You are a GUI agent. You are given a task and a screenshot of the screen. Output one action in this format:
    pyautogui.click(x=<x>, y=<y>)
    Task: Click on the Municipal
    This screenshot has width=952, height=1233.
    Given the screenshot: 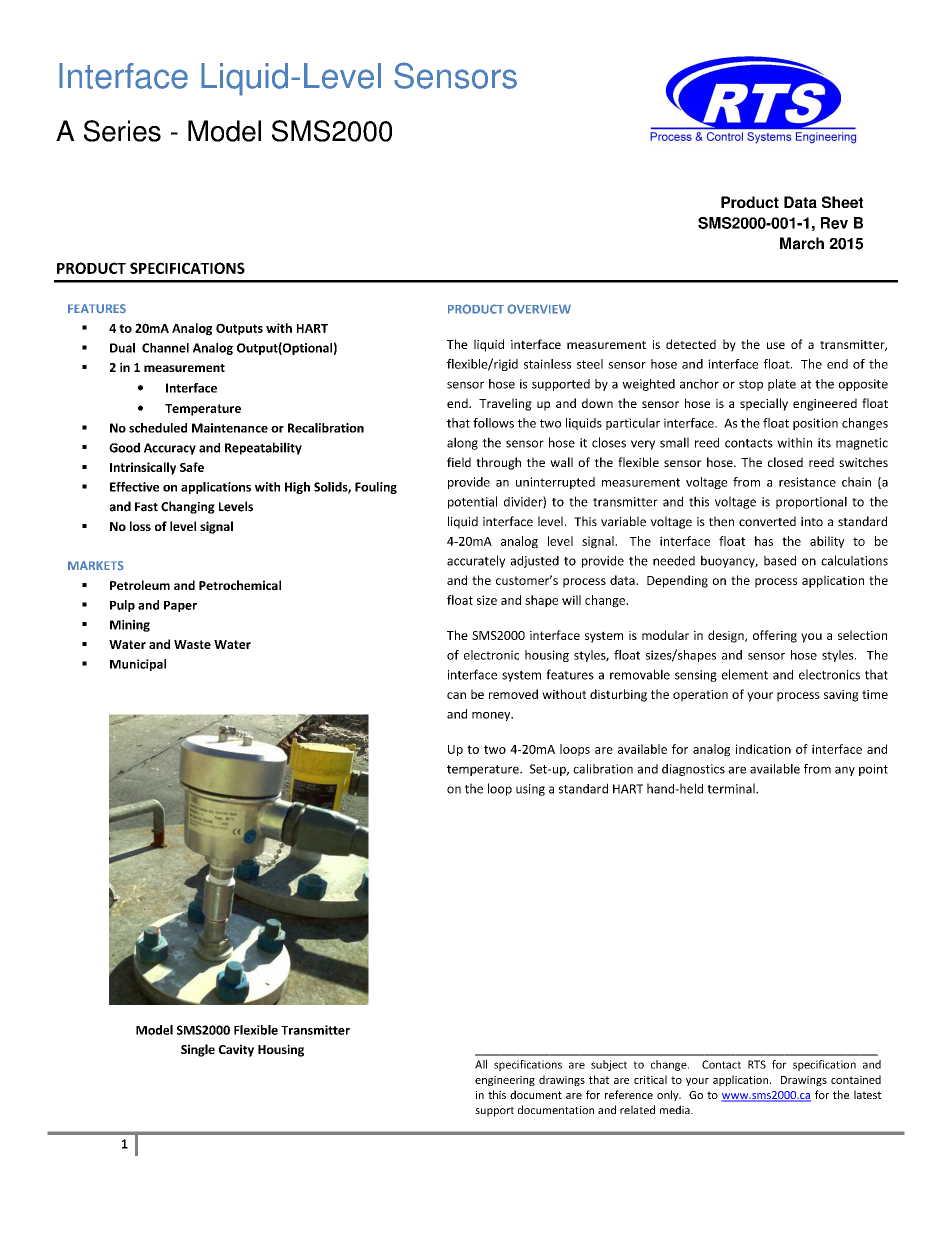 What is the action you would take?
    pyautogui.click(x=138, y=665)
